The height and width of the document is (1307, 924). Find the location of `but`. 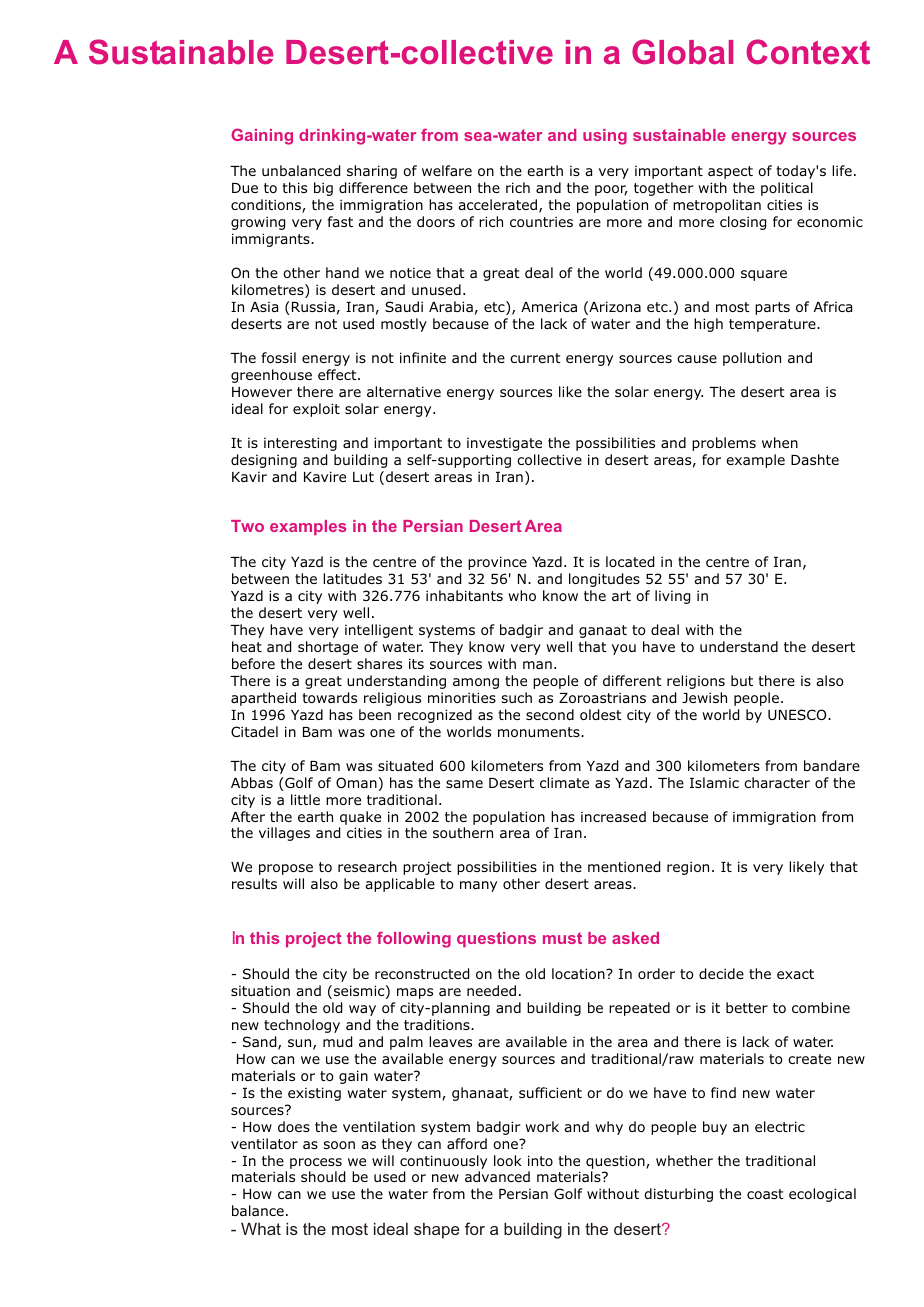

but is located at coordinates (742, 680).
